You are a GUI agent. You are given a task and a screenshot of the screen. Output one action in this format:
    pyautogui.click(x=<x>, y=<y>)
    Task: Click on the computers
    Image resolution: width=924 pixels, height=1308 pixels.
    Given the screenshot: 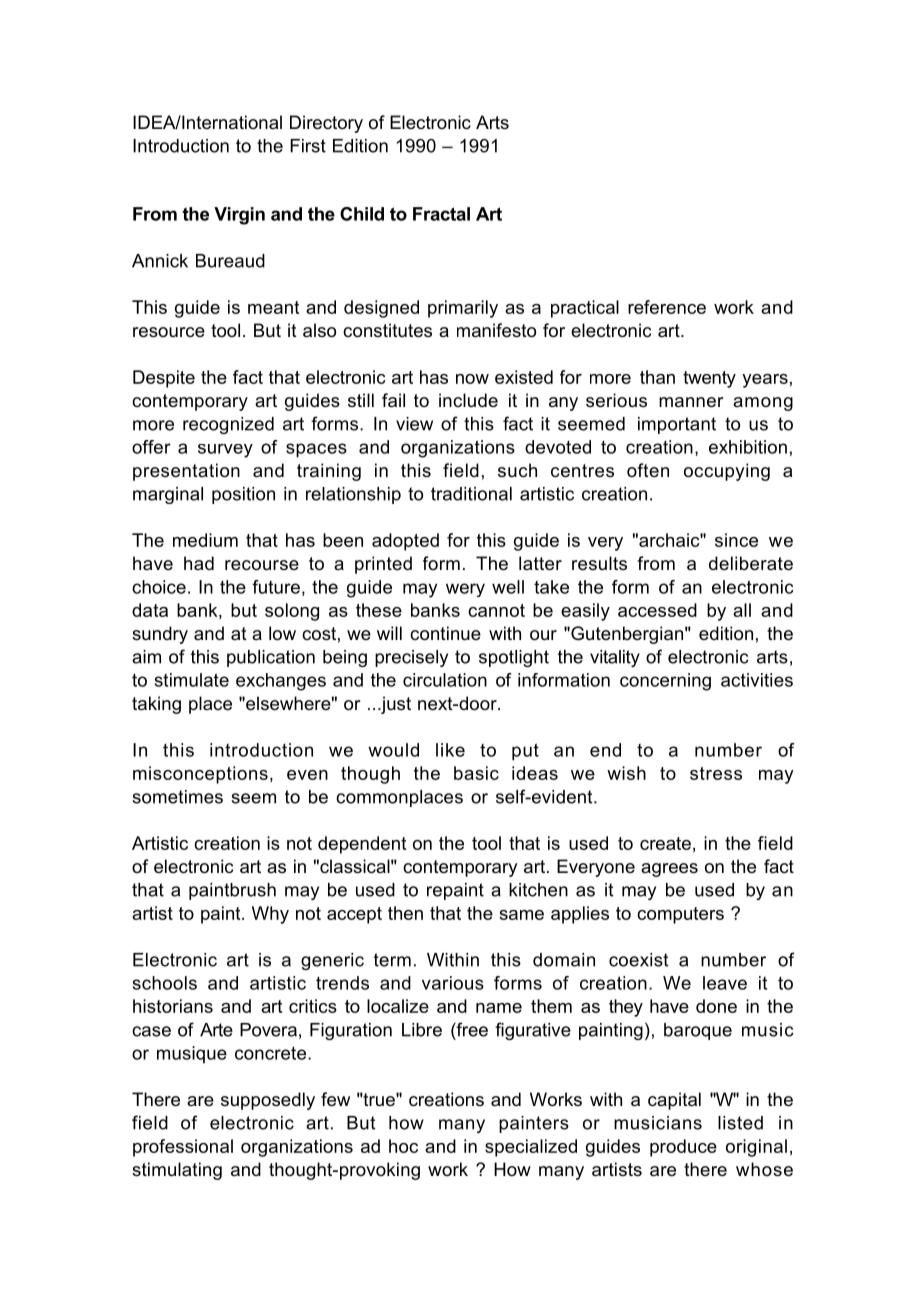 What is the action you would take?
    pyautogui.click(x=680, y=915)
